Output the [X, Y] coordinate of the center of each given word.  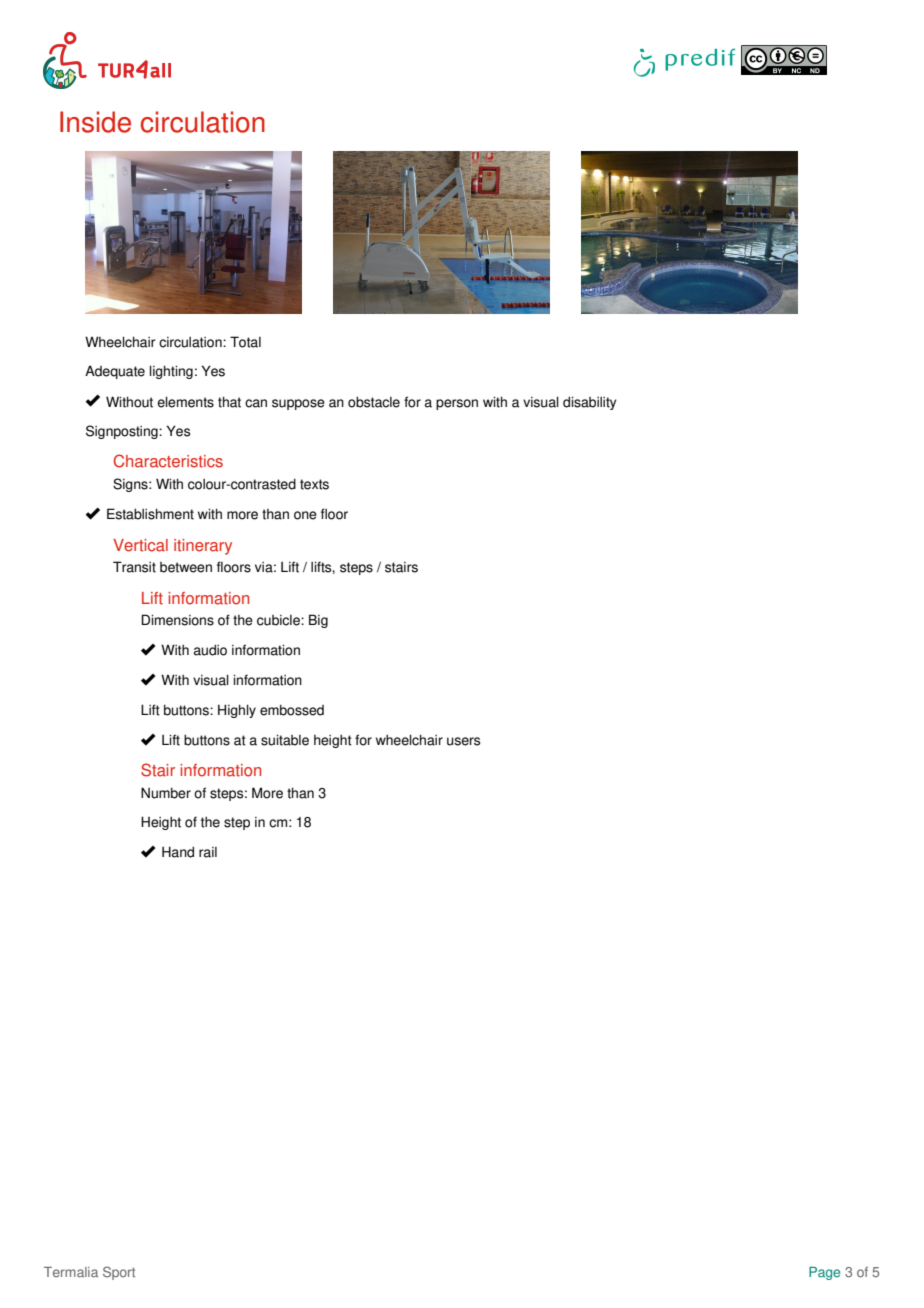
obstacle [374, 402]
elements [185, 402]
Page [824, 1273]
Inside [95, 122]
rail [208, 852]
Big [318, 621]
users [463, 741]
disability [590, 403]
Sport [119, 1273]
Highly [237, 711]
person [457, 404]
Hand [178, 852]
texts [314, 484]
